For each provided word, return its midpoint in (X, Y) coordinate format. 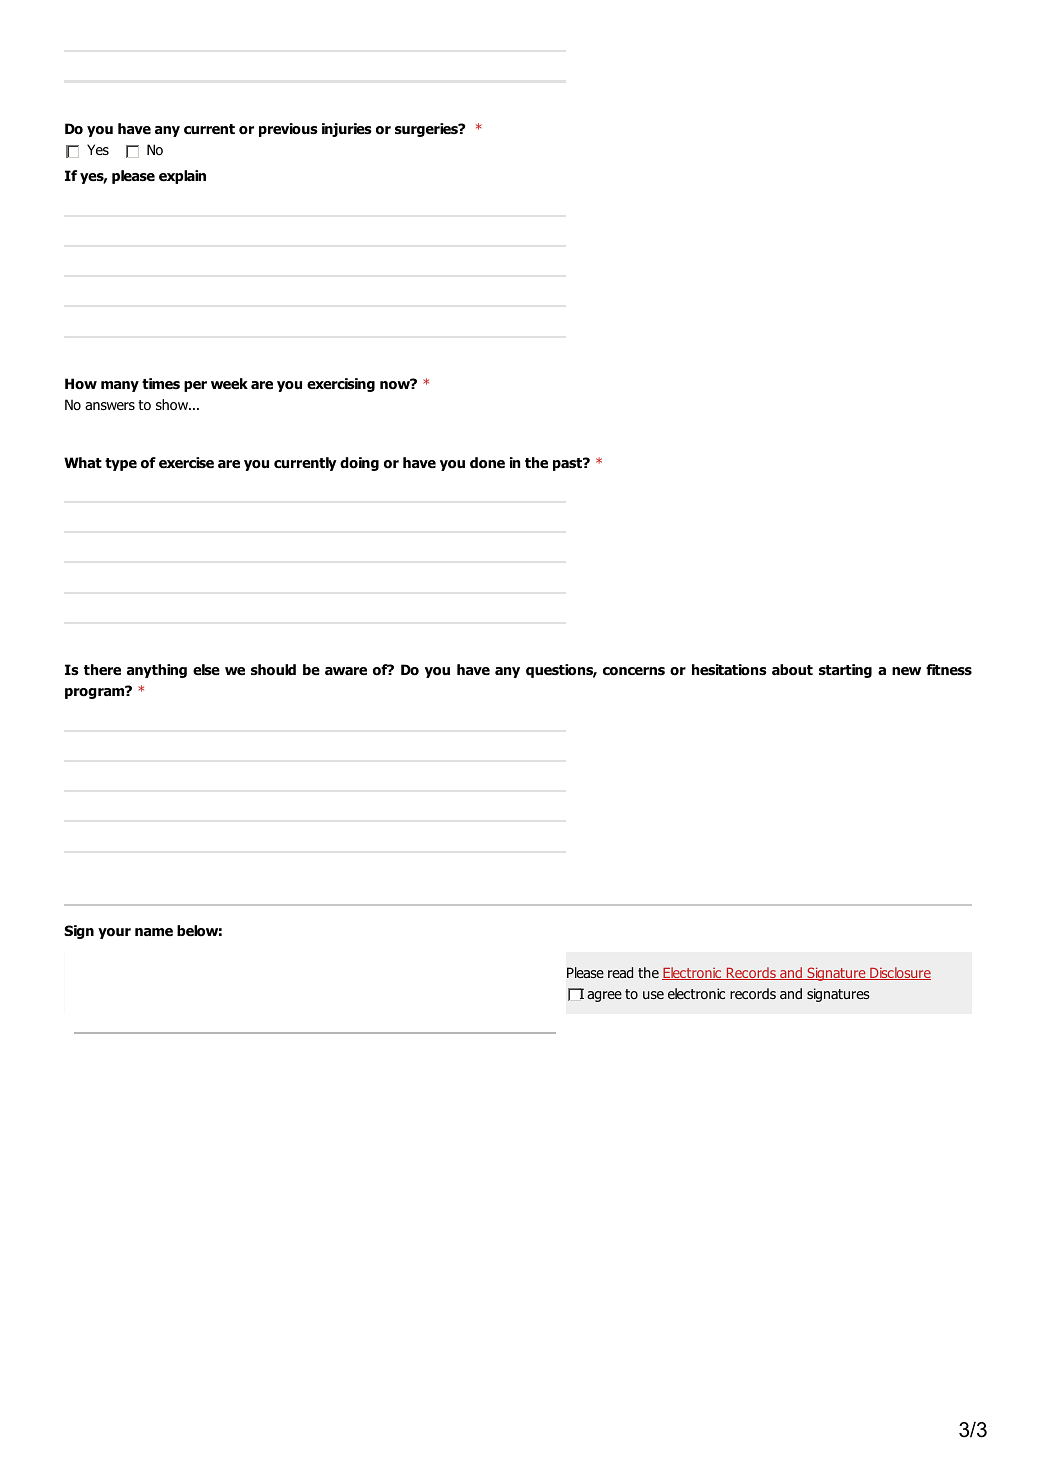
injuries (347, 130)
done (487, 463)
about (792, 670)
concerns (634, 671)
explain (182, 177)
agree (604, 996)
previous (288, 130)
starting (845, 671)
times (161, 383)
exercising (341, 385)
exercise (186, 462)
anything (157, 671)
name (154, 932)
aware (346, 671)
